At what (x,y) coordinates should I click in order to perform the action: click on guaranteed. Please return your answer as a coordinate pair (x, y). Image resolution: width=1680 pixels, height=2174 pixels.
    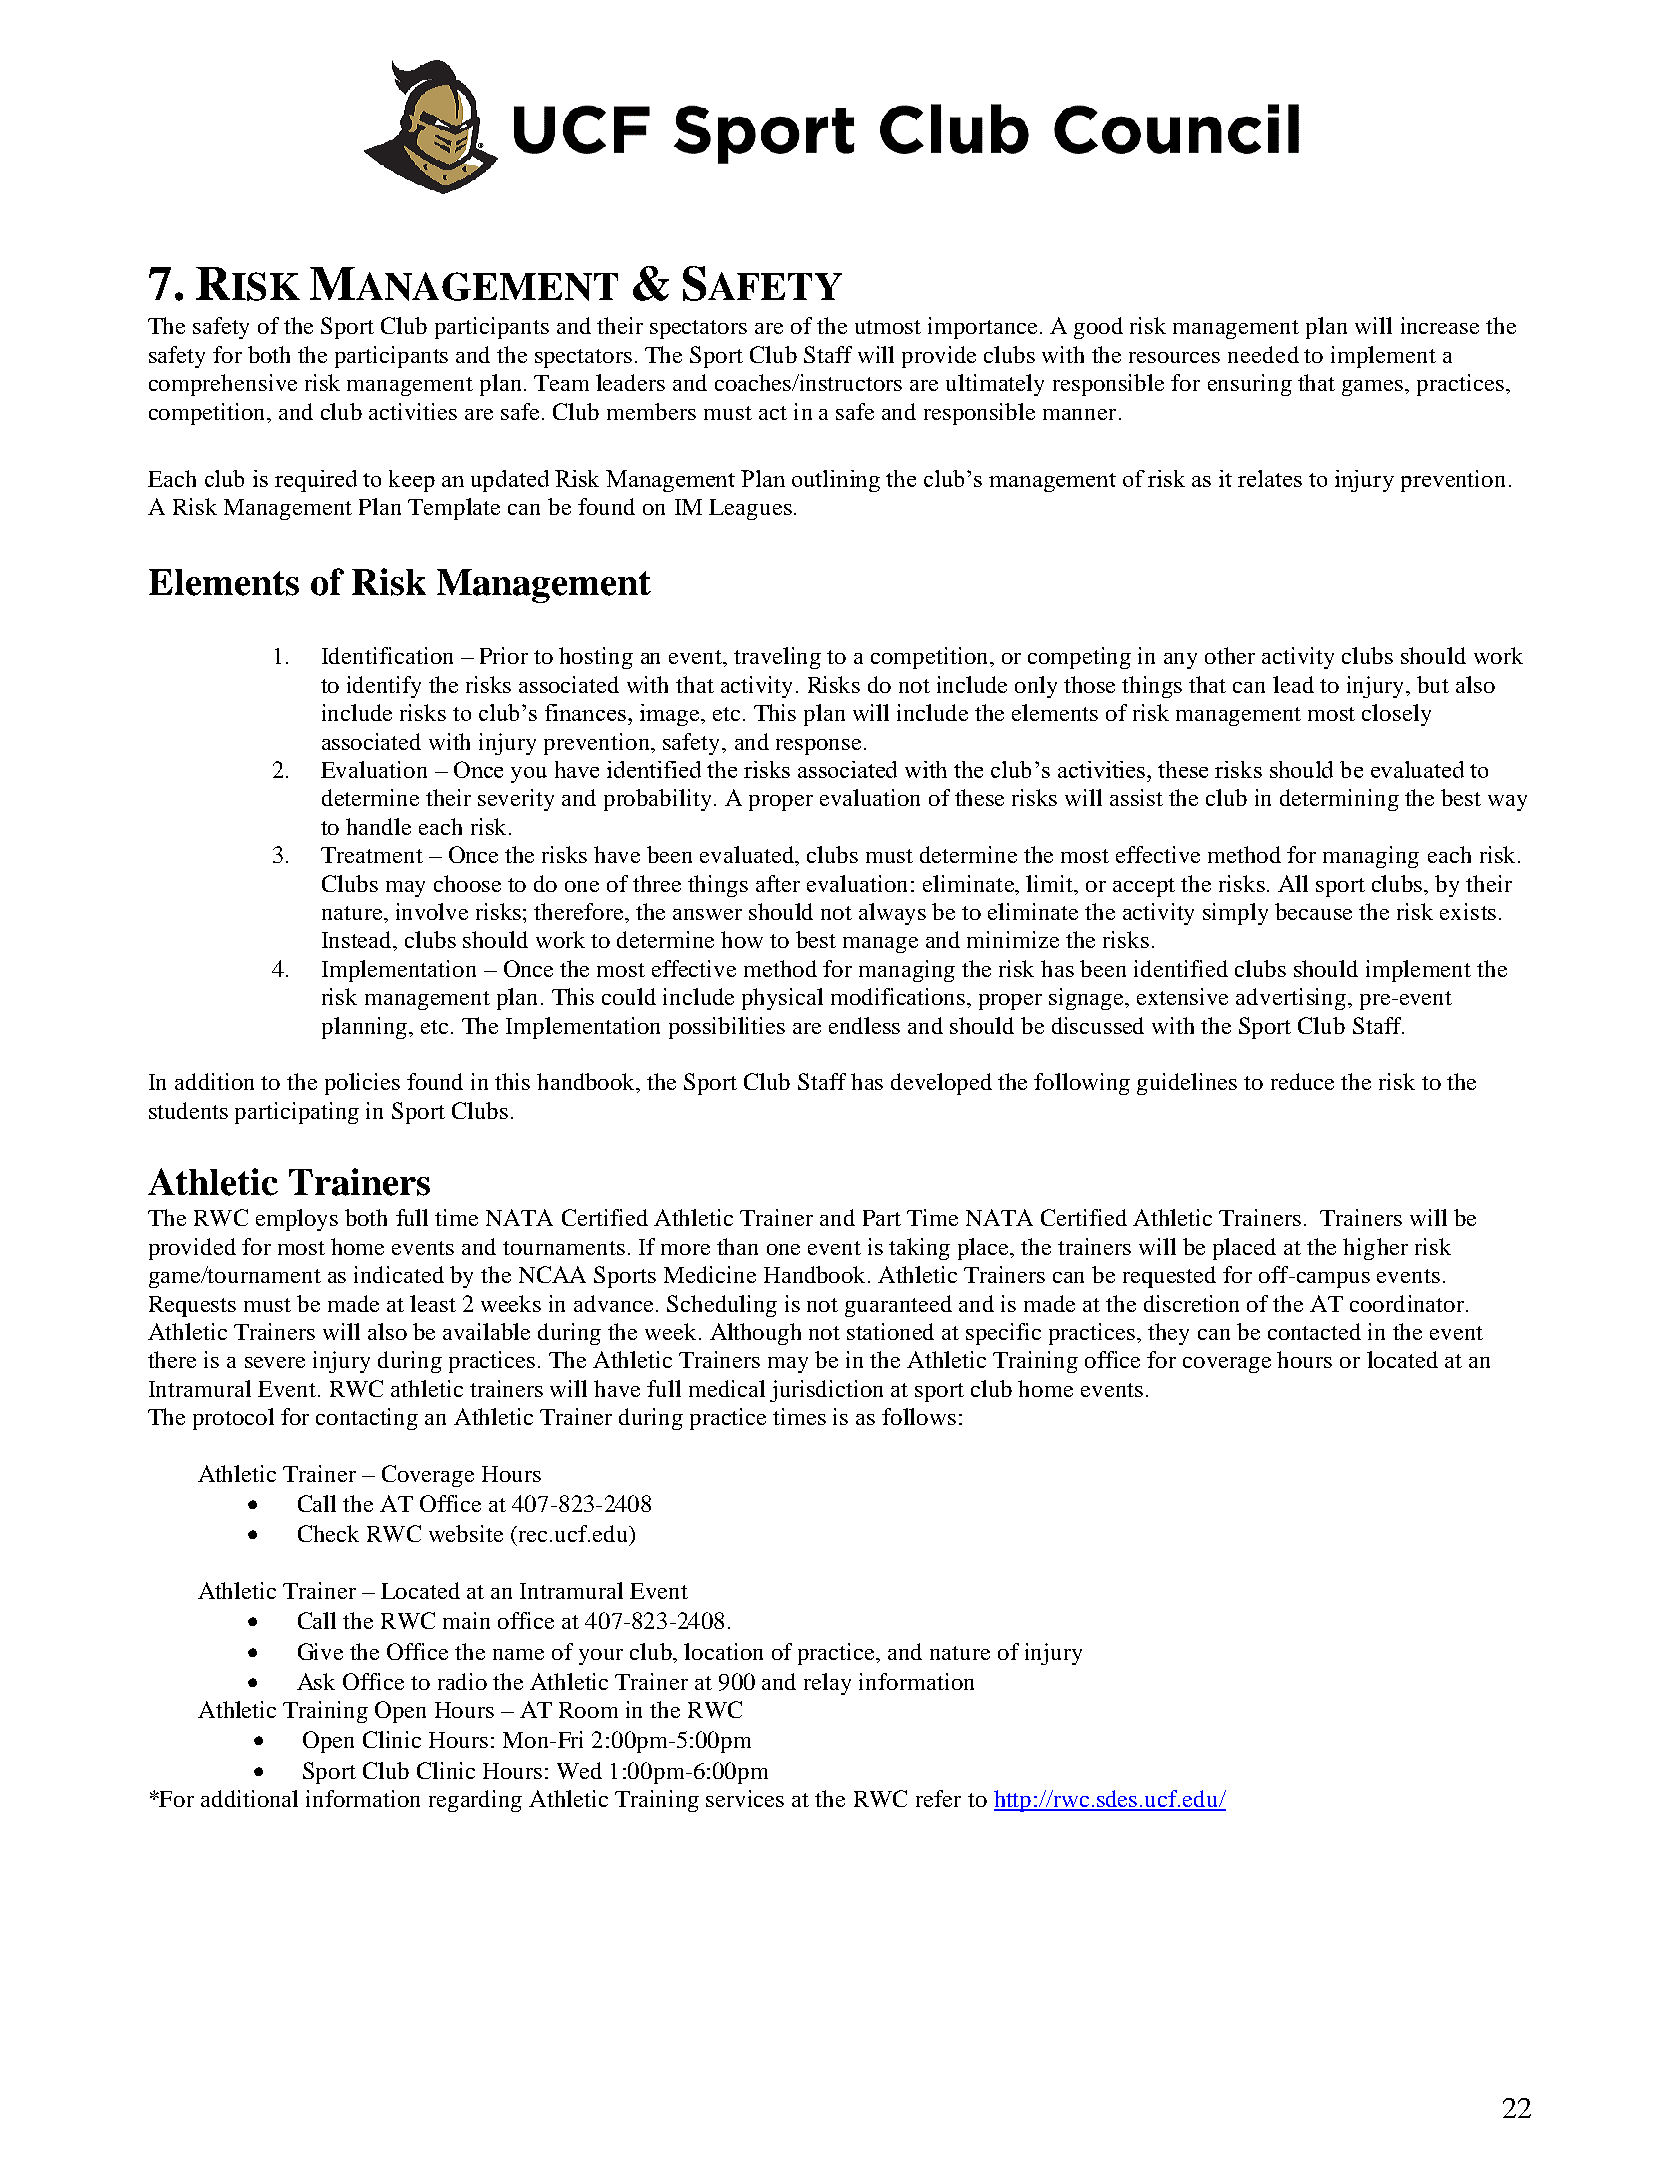
    Looking at the image, I should click on (898, 1306).
